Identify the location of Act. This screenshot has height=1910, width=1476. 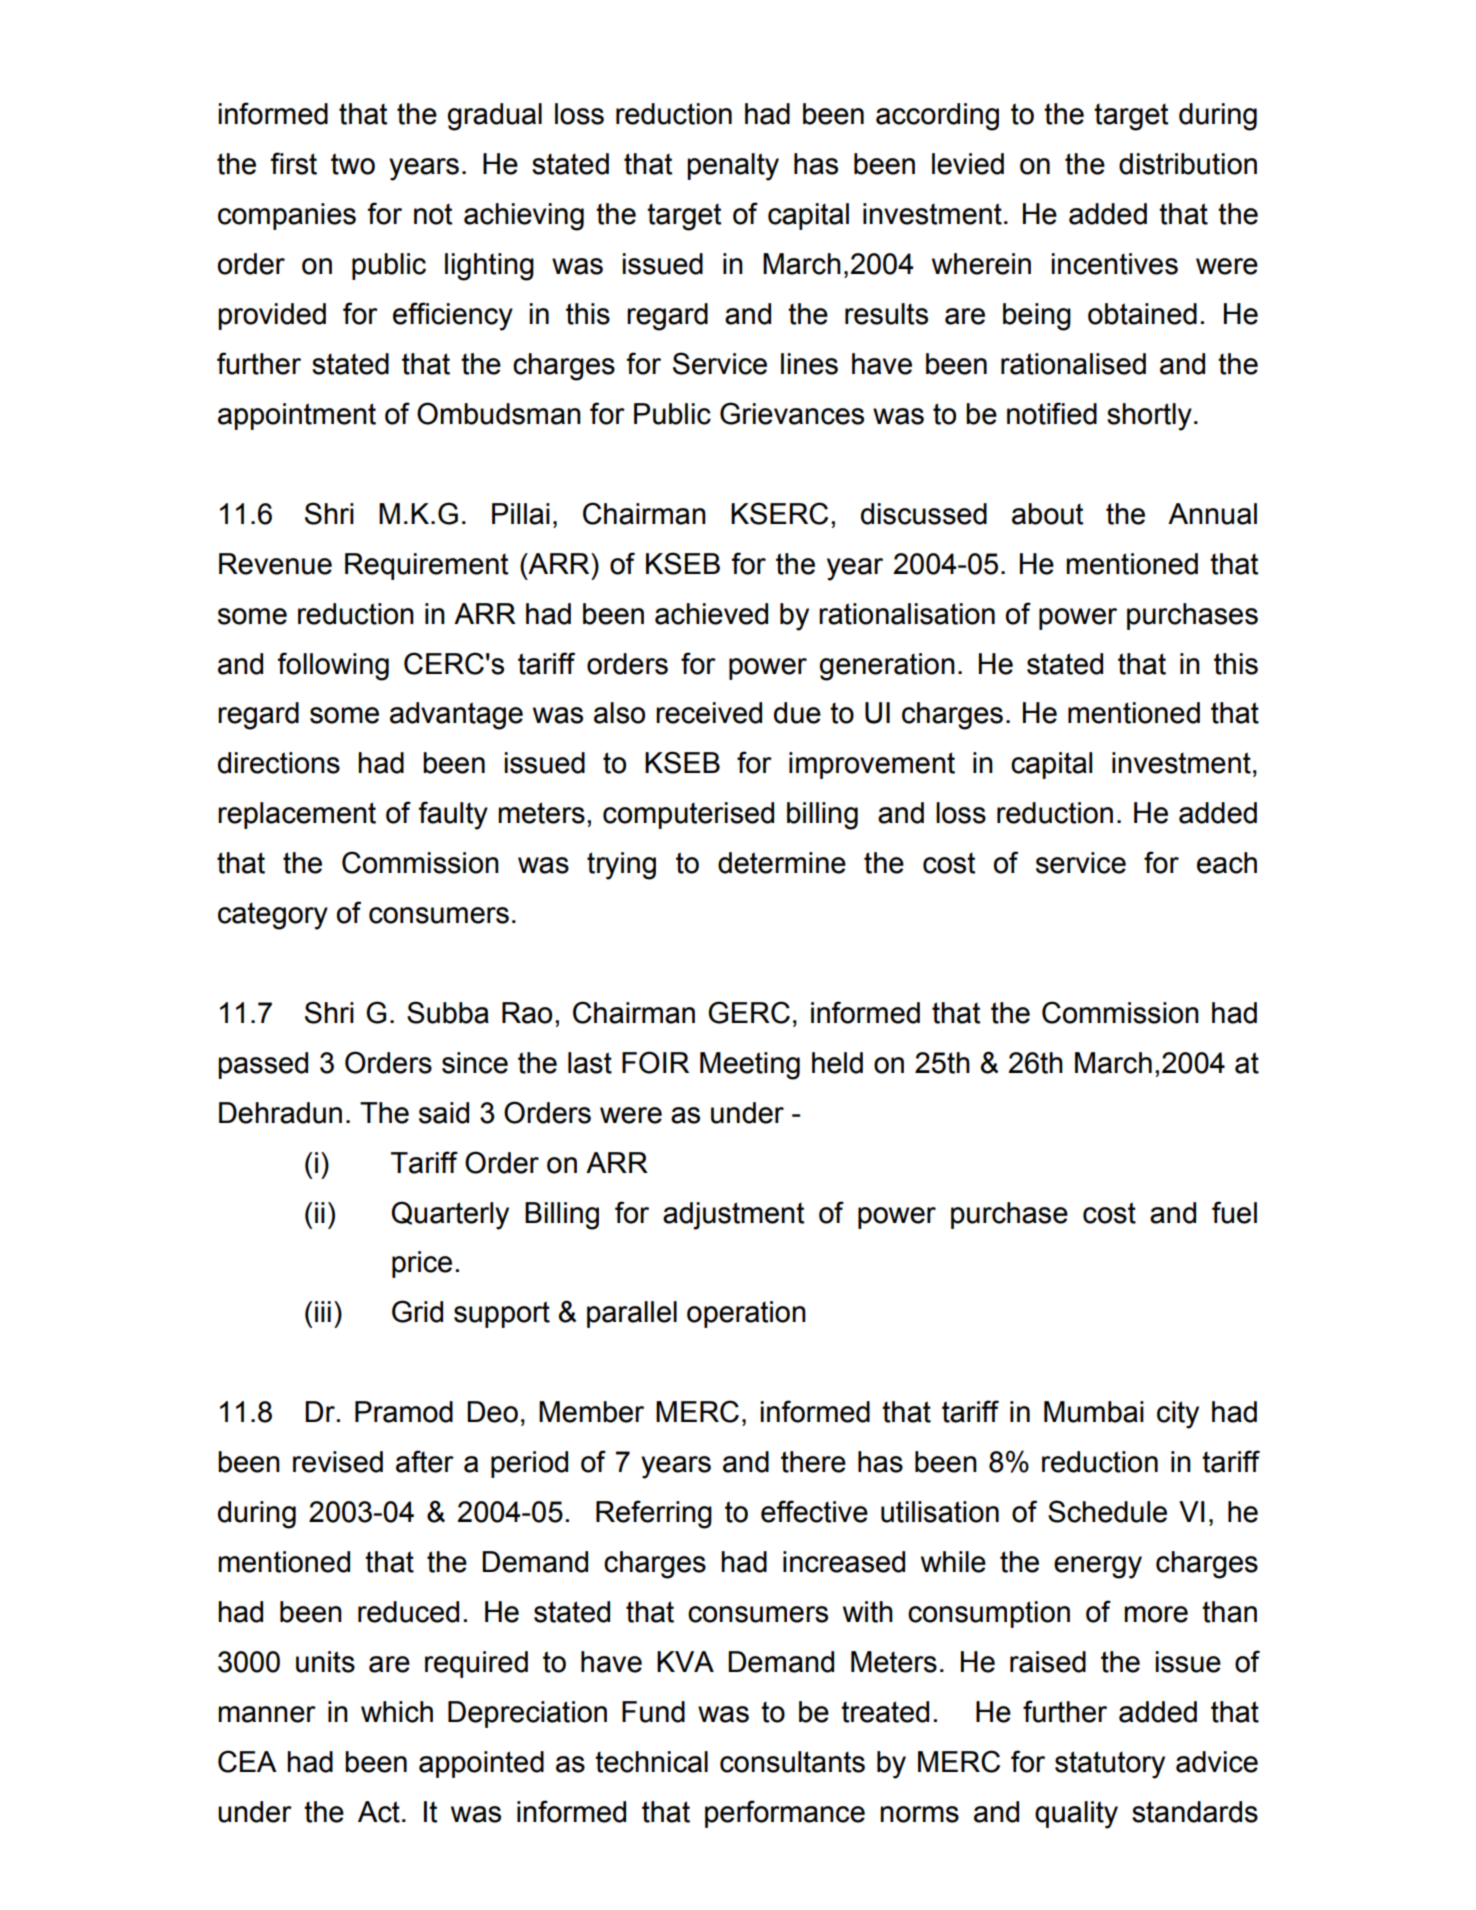
(379, 1812).
